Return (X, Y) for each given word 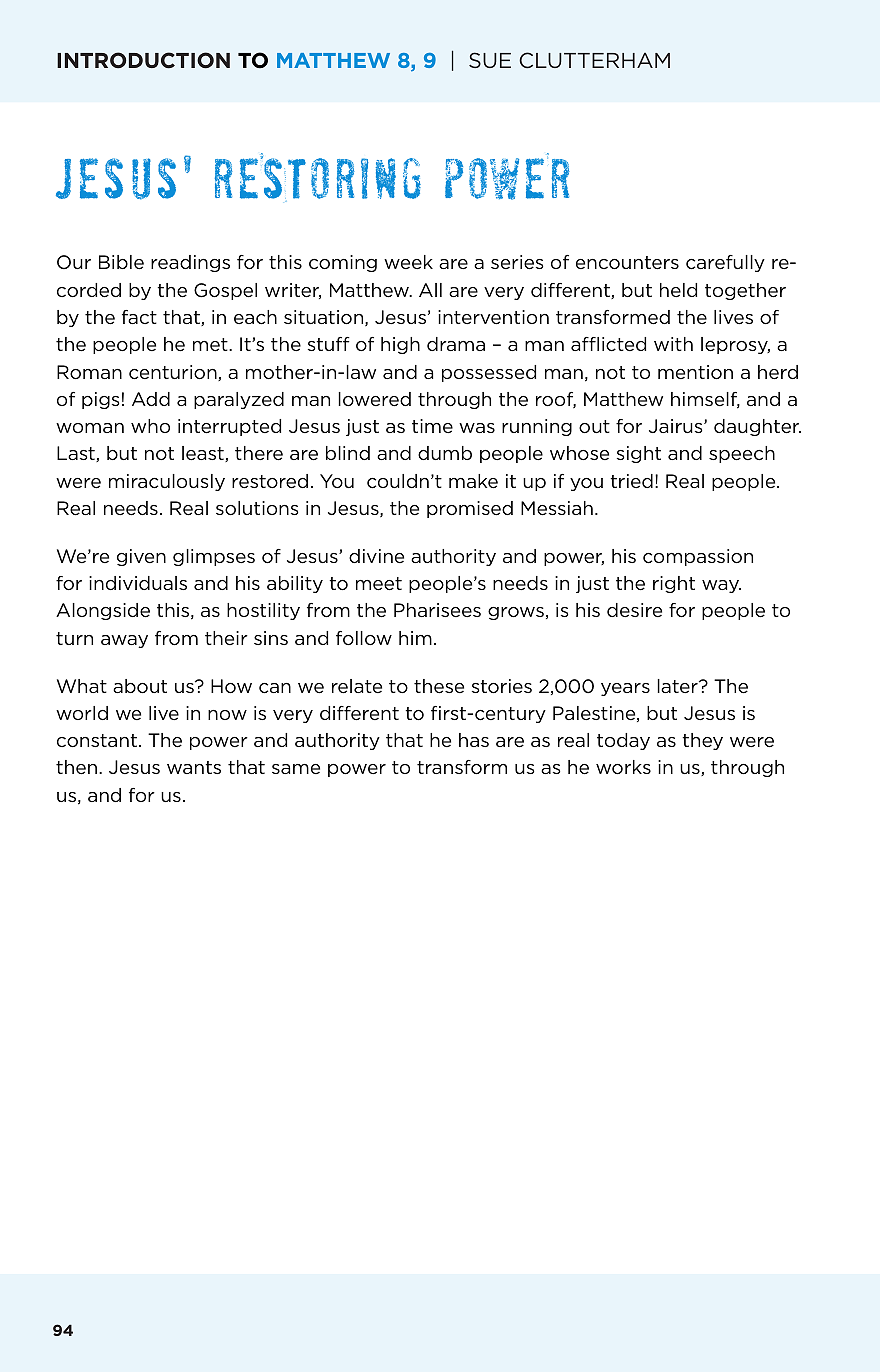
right (674, 584)
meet (379, 584)
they (702, 741)
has (474, 740)
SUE (490, 60)
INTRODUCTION (143, 60)
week (408, 262)
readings (190, 263)
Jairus (677, 426)
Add (151, 399)
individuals (138, 583)
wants (194, 767)
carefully (725, 263)
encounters (627, 263)
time (432, 426)
